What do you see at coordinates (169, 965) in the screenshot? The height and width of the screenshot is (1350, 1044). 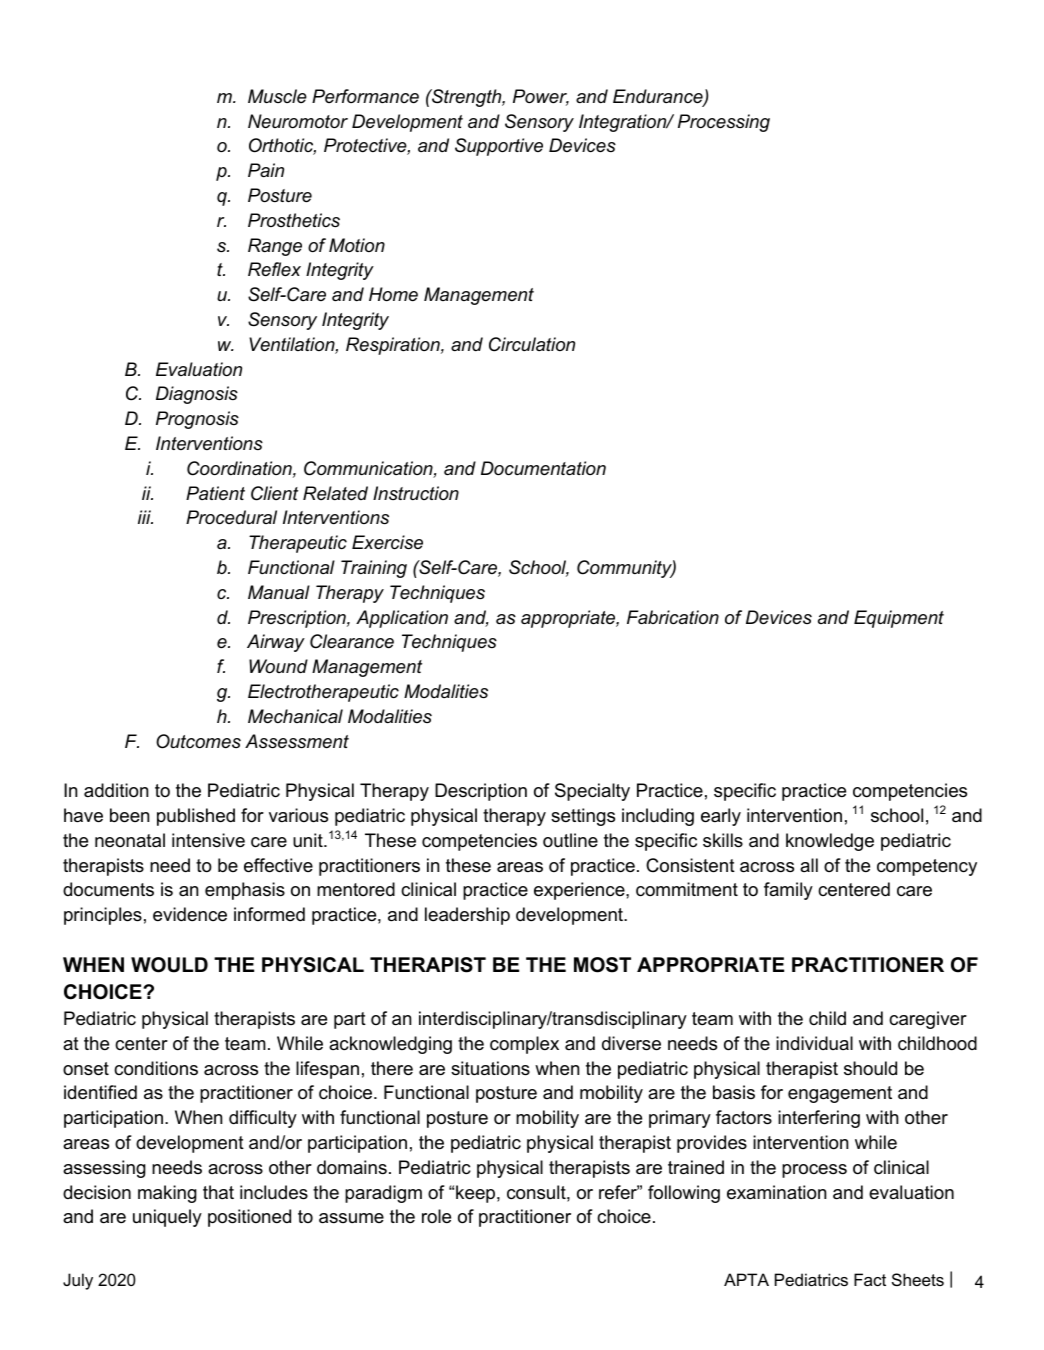 I see `WOULD` at bounding box center [169, 965].
